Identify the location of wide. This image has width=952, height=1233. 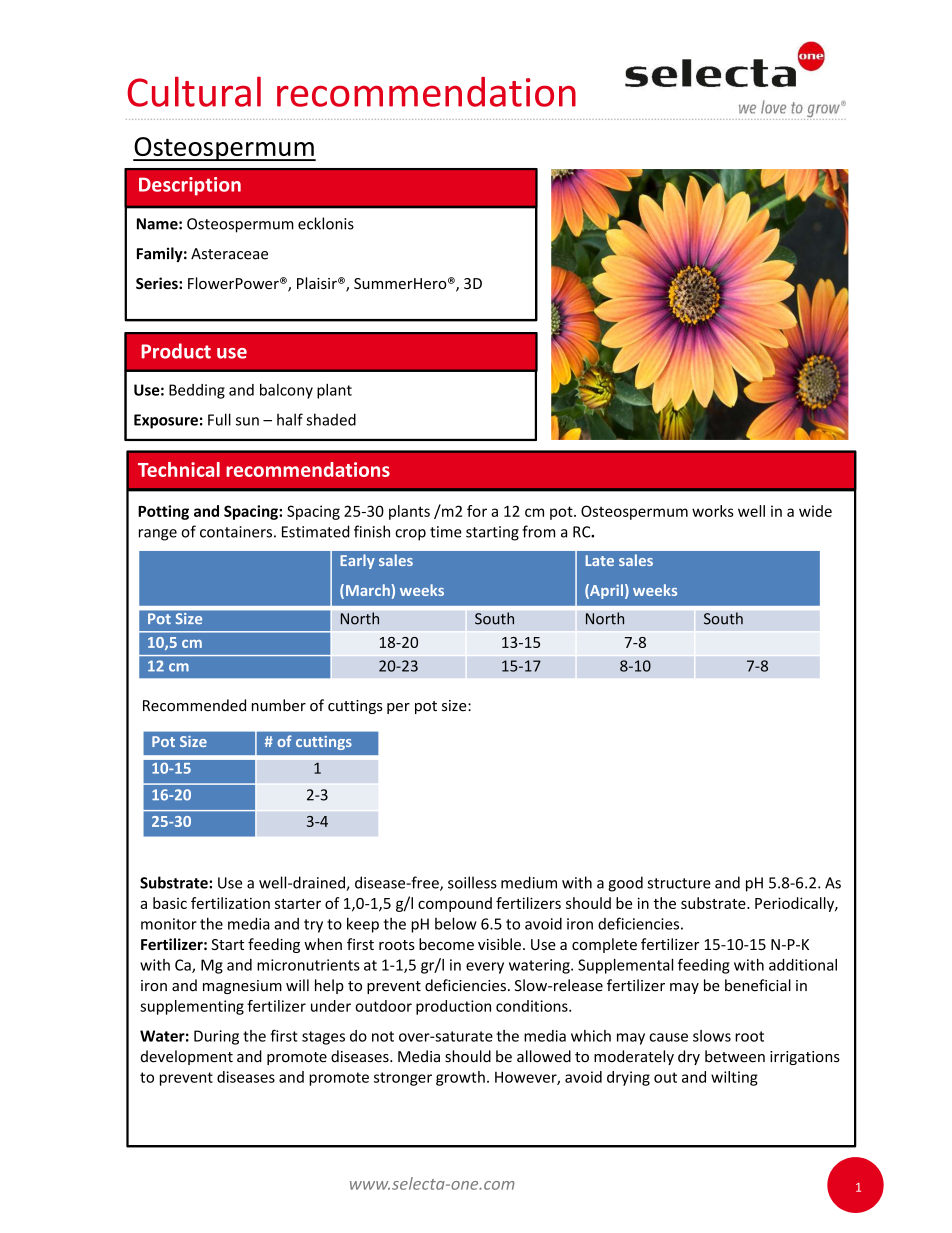
(815, 511).
